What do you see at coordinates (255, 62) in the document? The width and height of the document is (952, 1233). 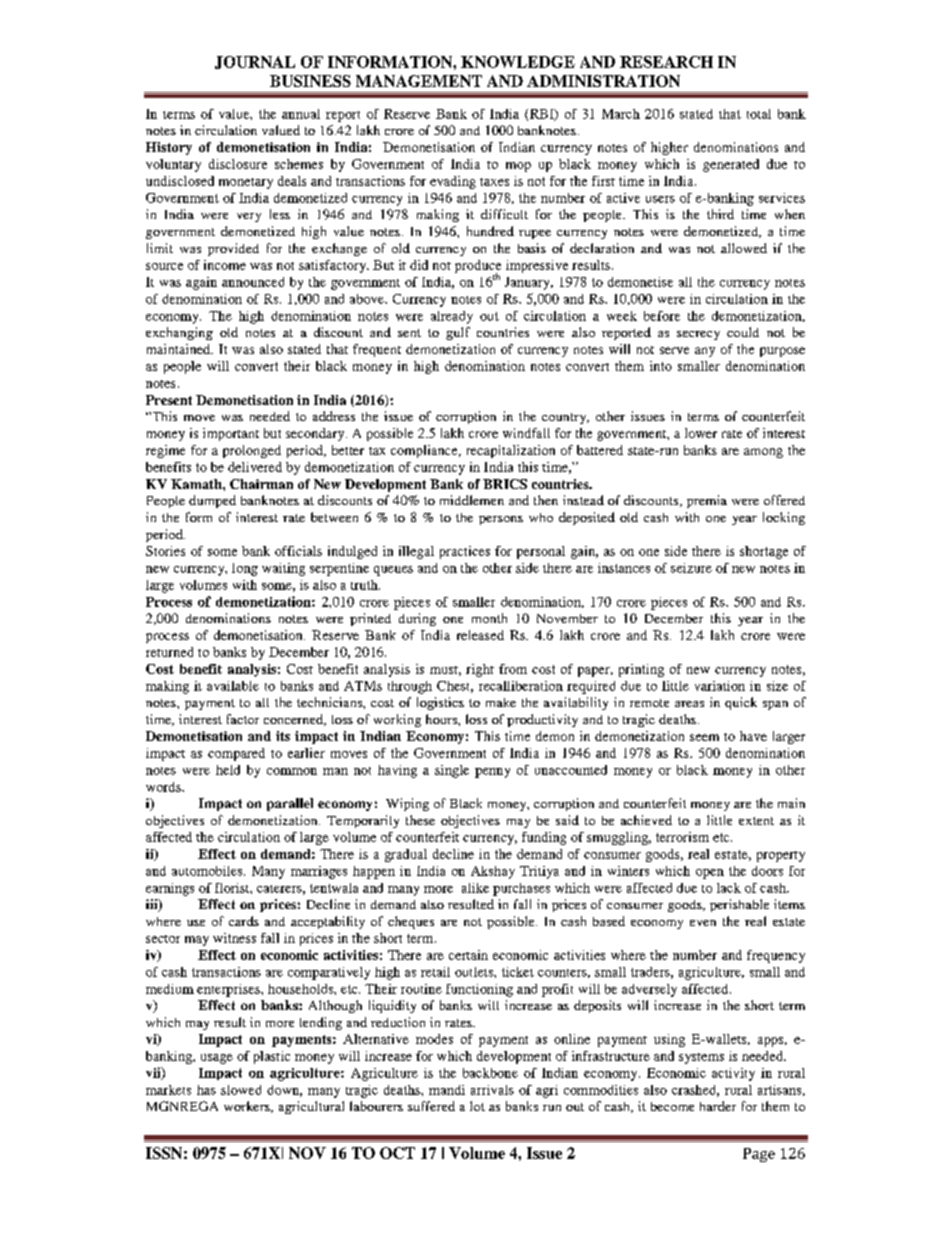 I see `JOURNAL` at bounding box center [255, 62].
